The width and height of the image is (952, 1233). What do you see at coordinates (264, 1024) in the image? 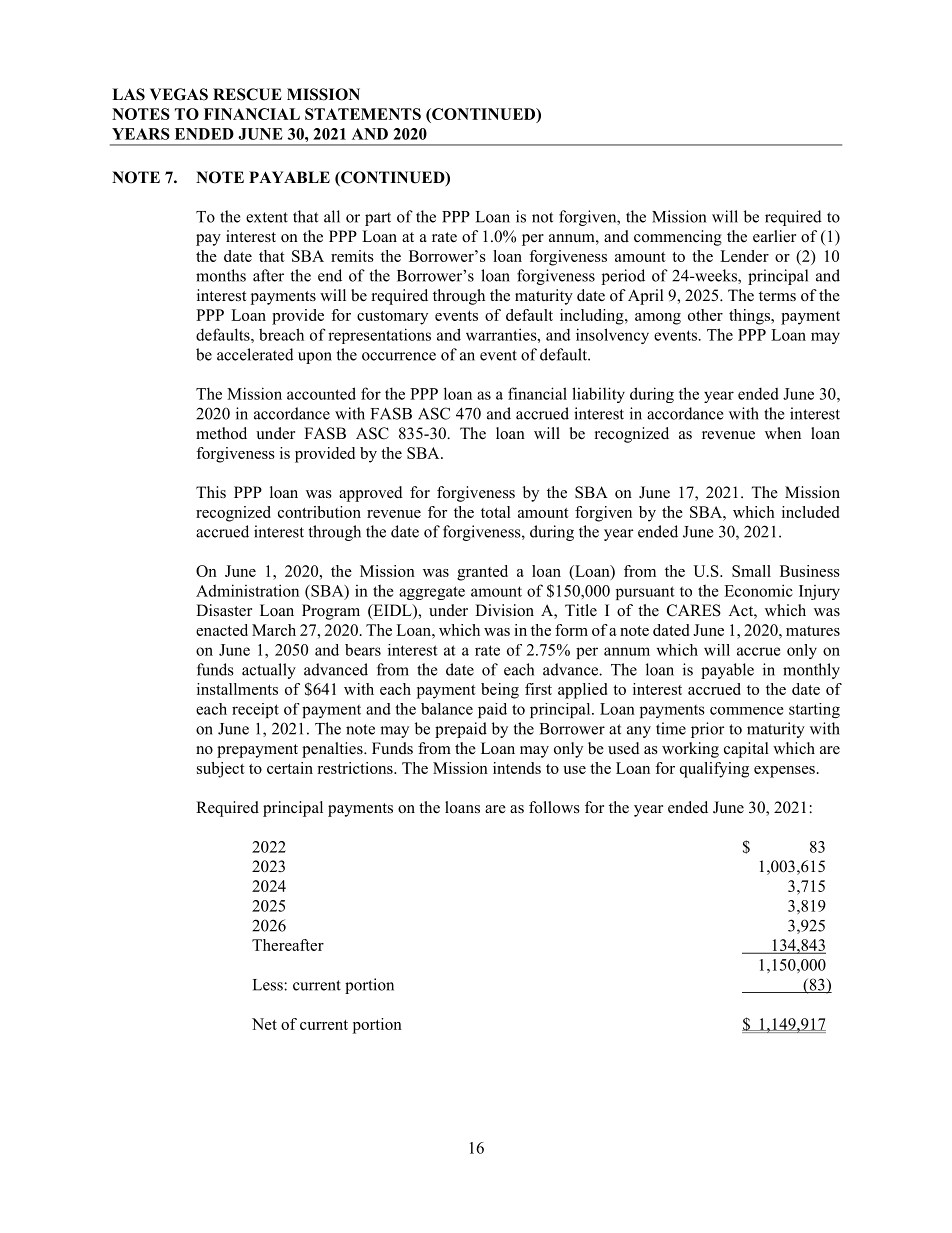
I see `Net` at bounding box center [264, 1024].
